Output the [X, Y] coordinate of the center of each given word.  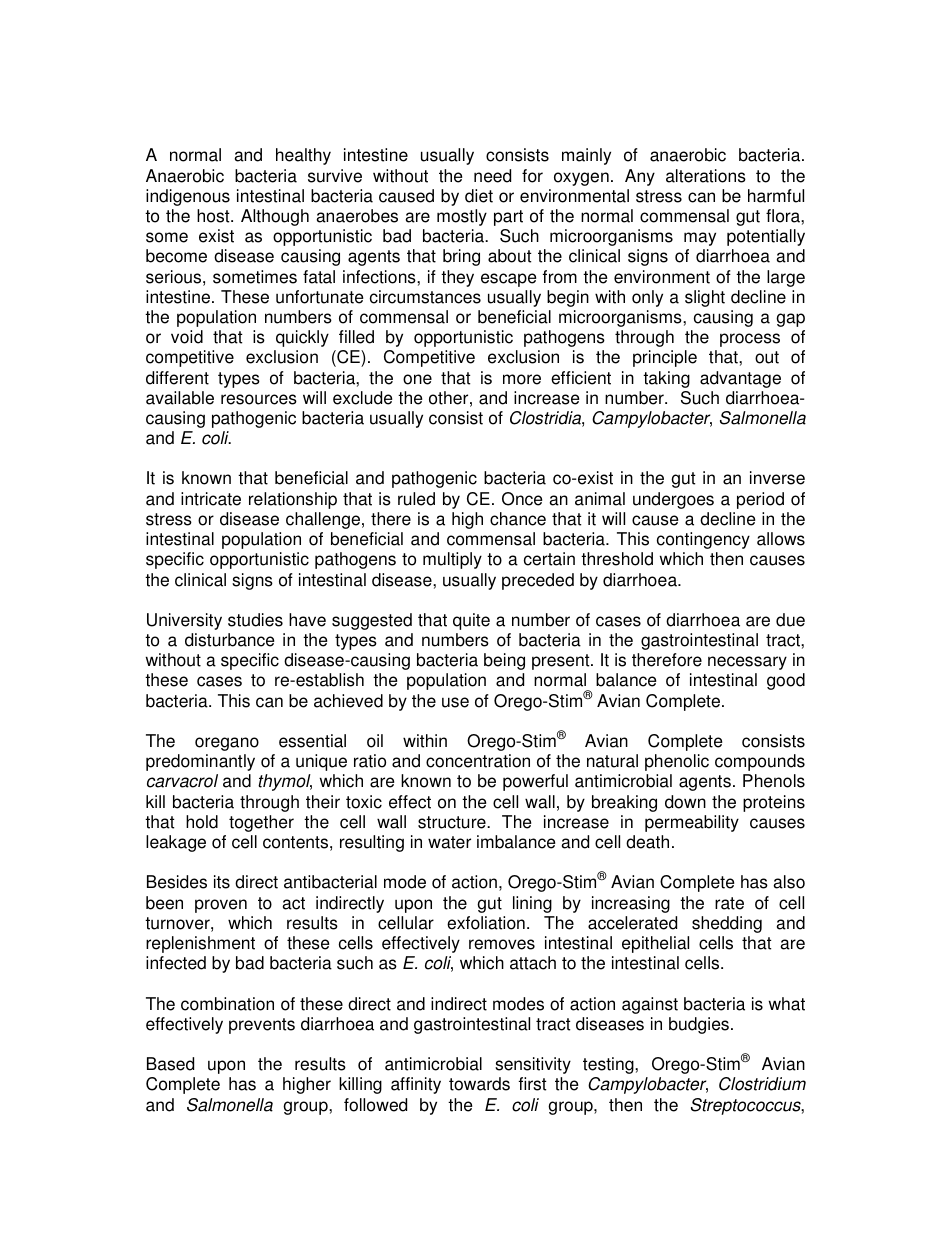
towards [479, 1084]
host [214, 216]
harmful [776, 196]
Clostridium [762, 1084]
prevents [262, 1026]
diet [479, 196]
